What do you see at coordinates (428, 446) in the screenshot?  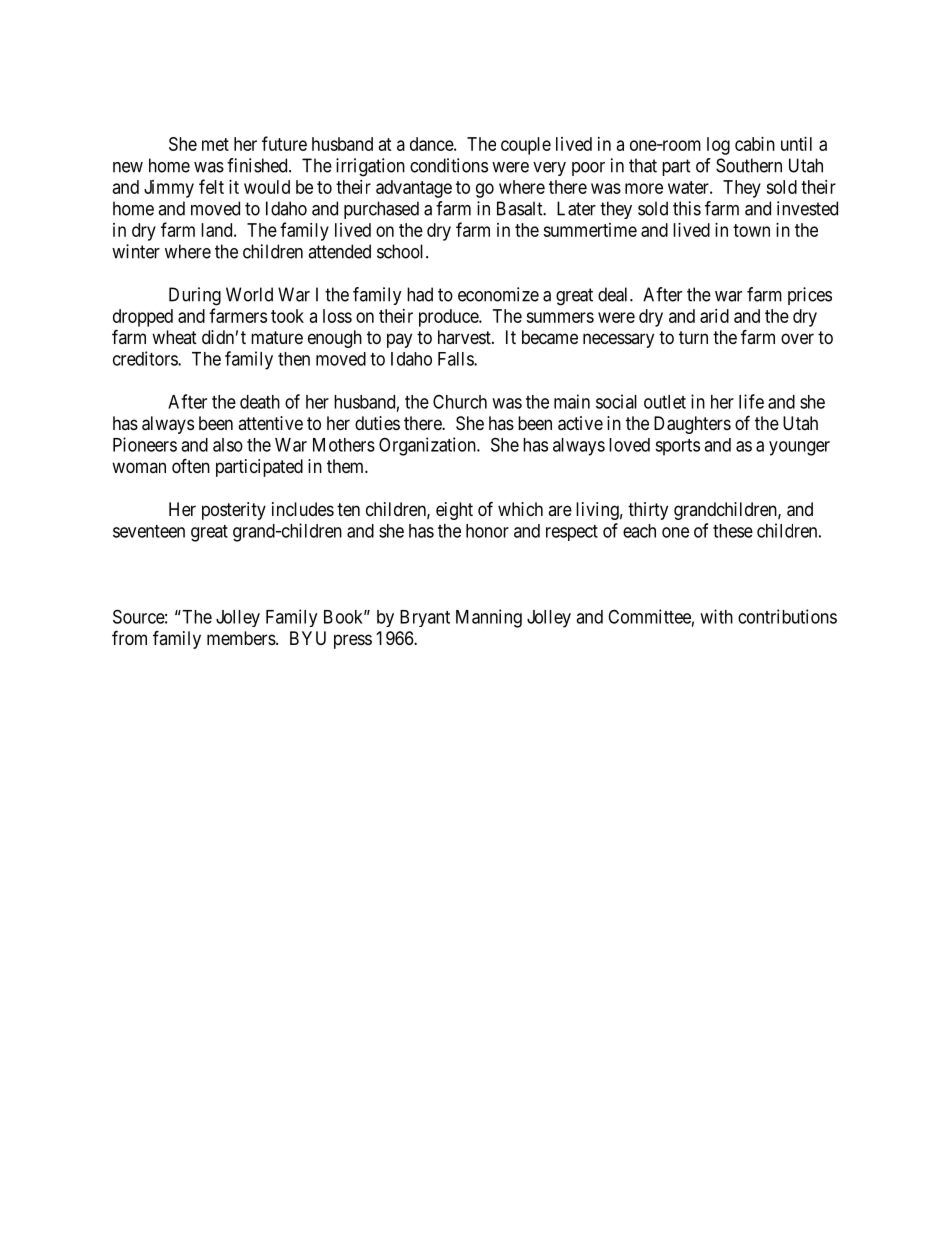 I see `Organization` at bounding box center [428, 446].
